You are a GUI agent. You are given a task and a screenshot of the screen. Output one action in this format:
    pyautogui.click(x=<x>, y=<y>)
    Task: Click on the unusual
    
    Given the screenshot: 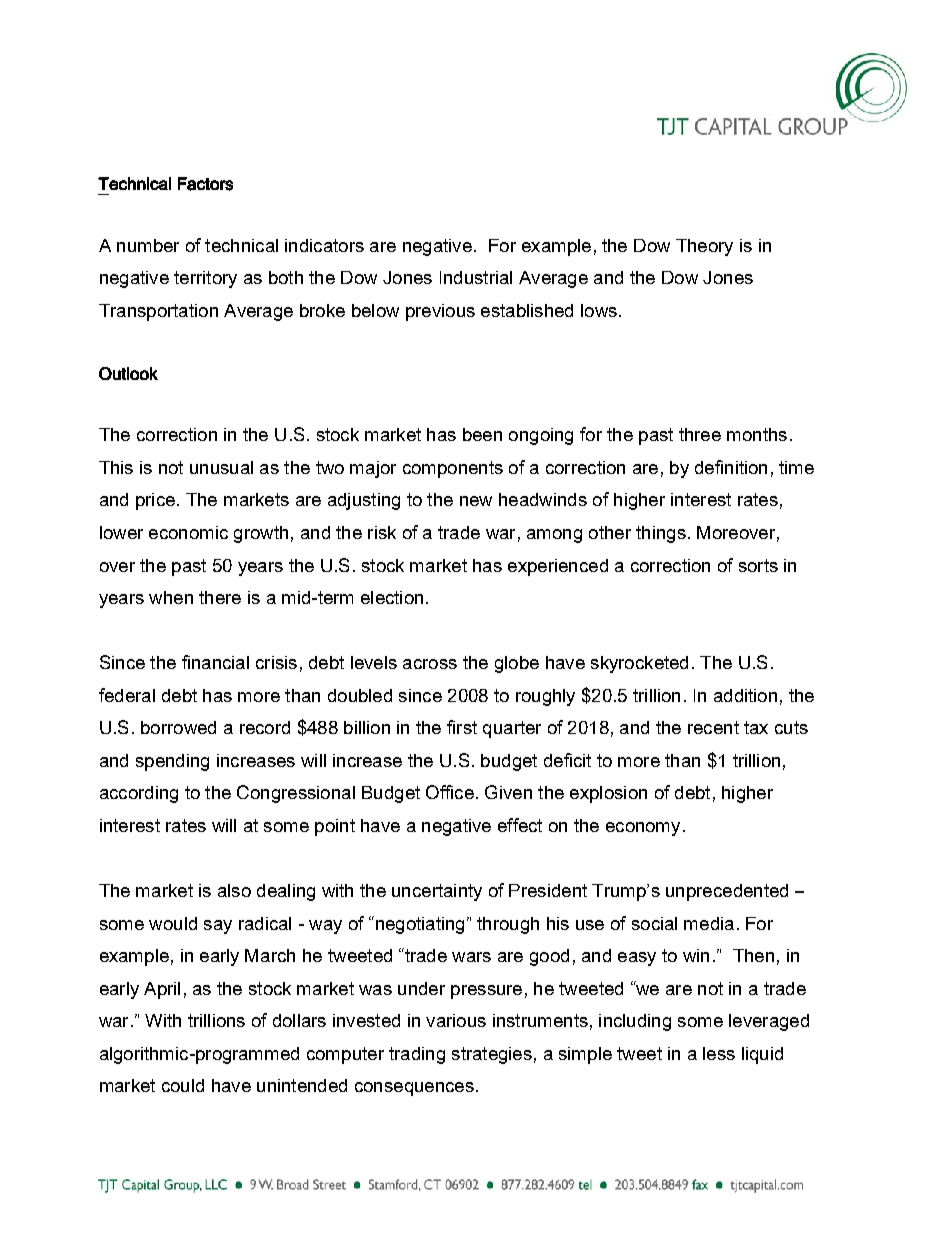 What is the action you would take?
    pyautogui.click(x=221, y=467)
